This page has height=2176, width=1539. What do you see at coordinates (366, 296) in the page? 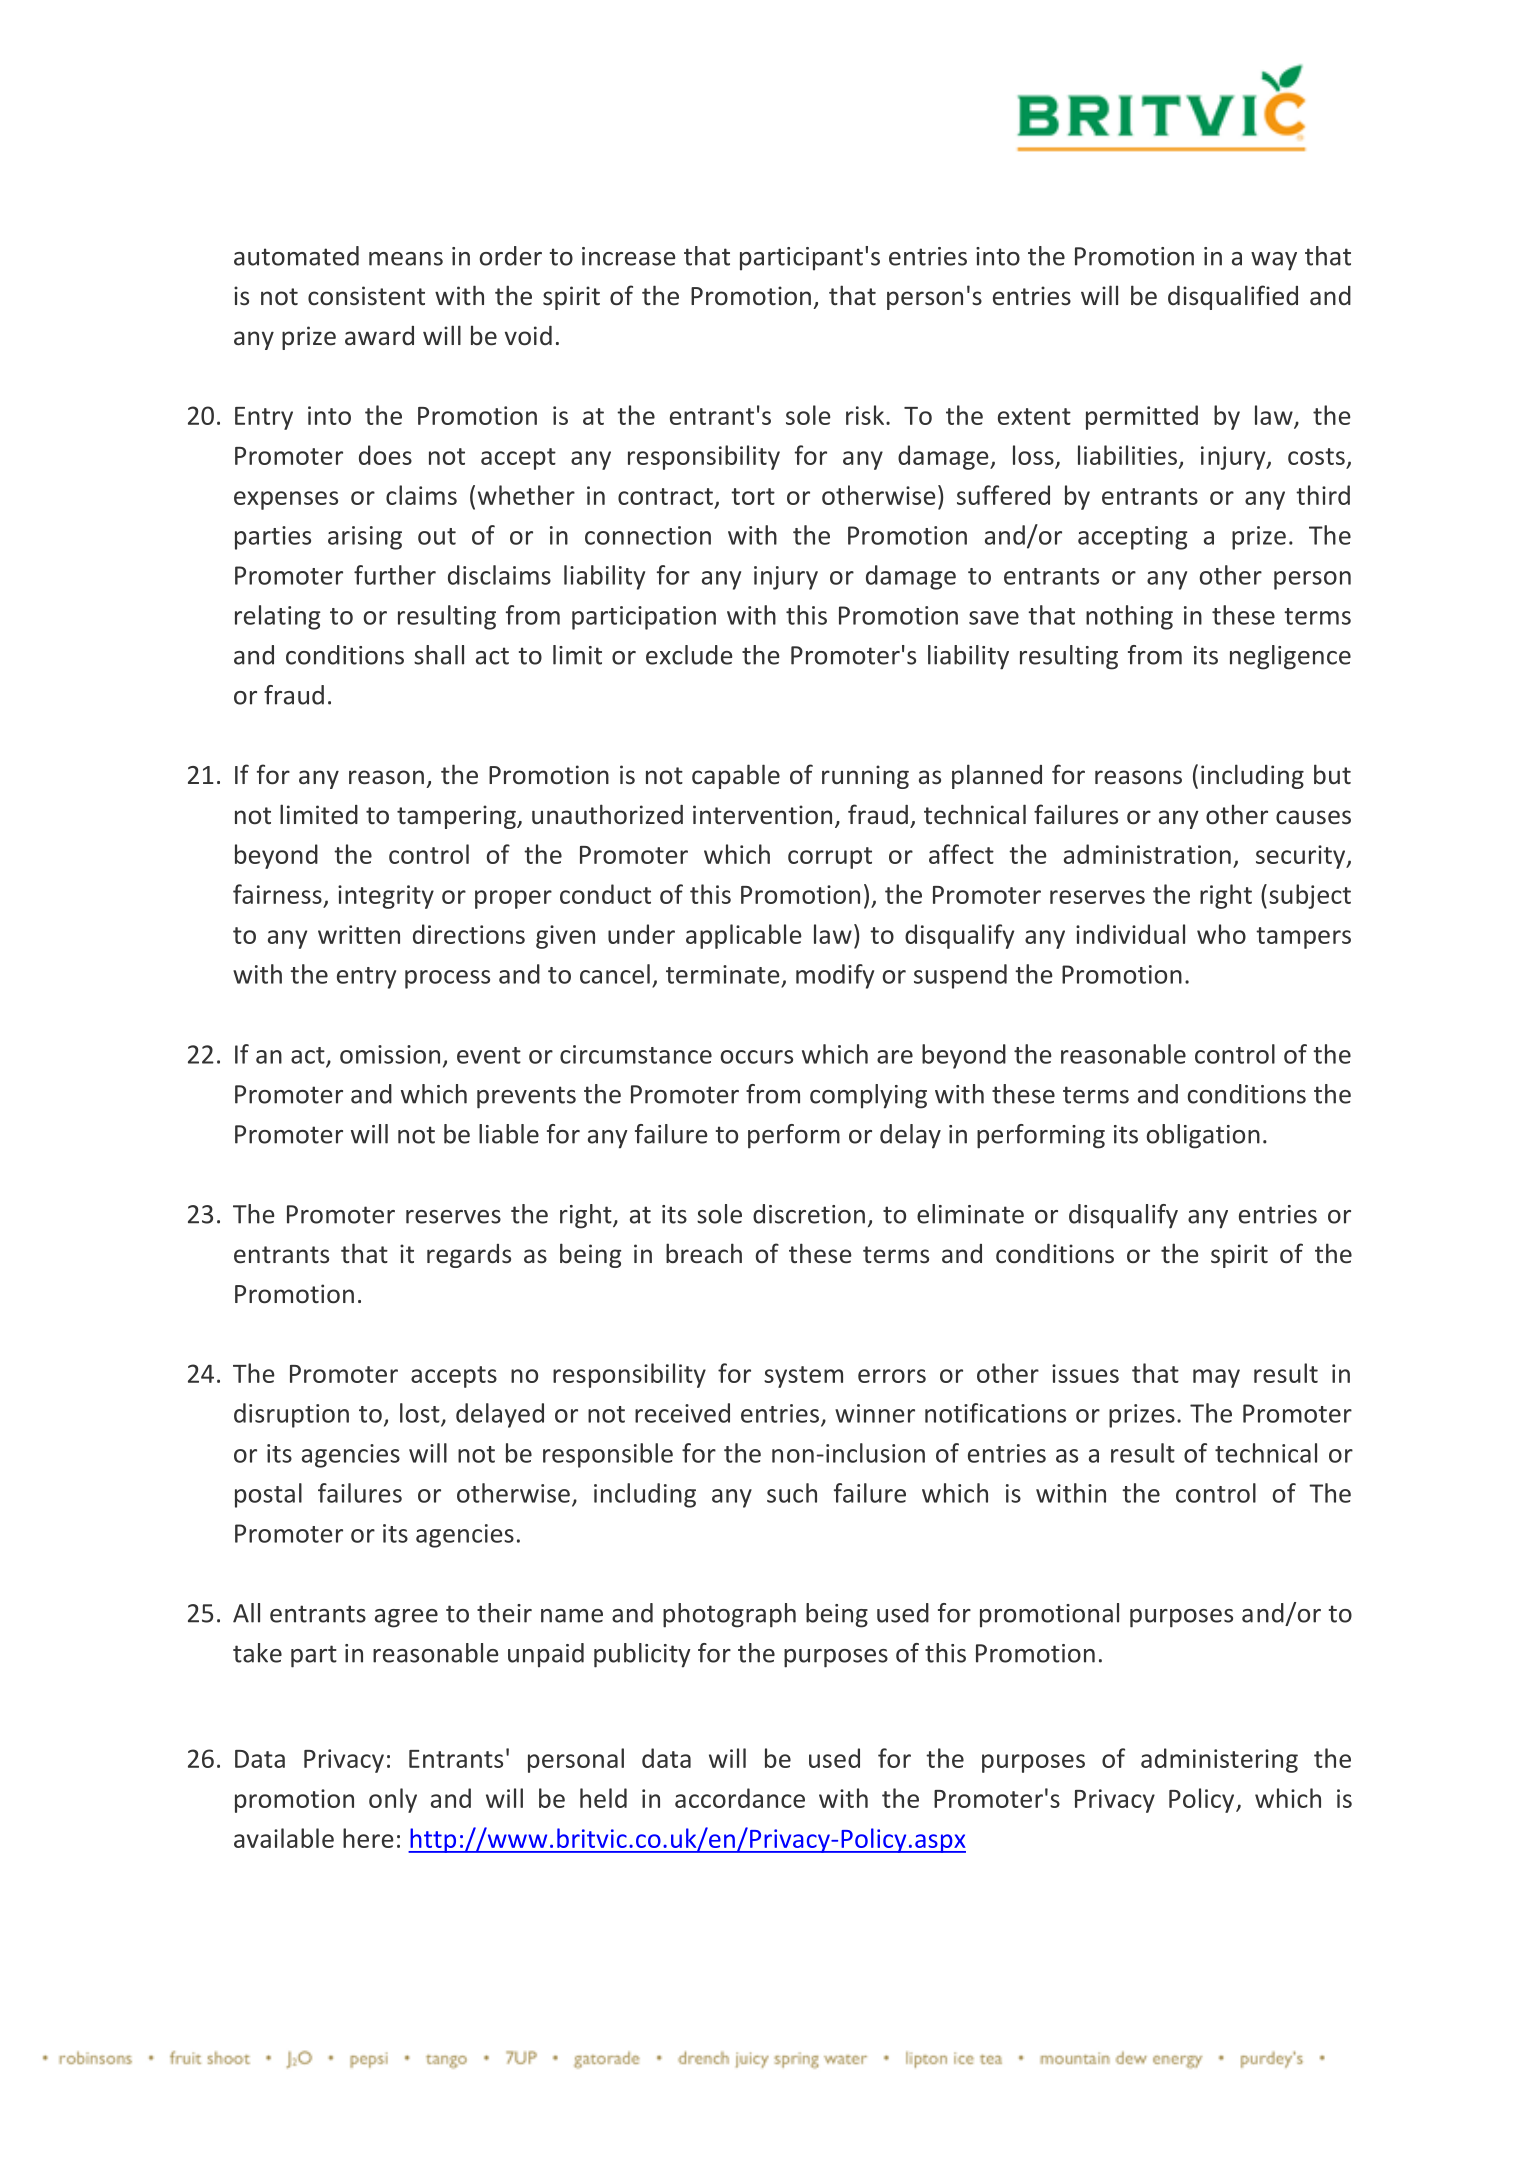
I see `consistent` at bounding box center [366, 296].
